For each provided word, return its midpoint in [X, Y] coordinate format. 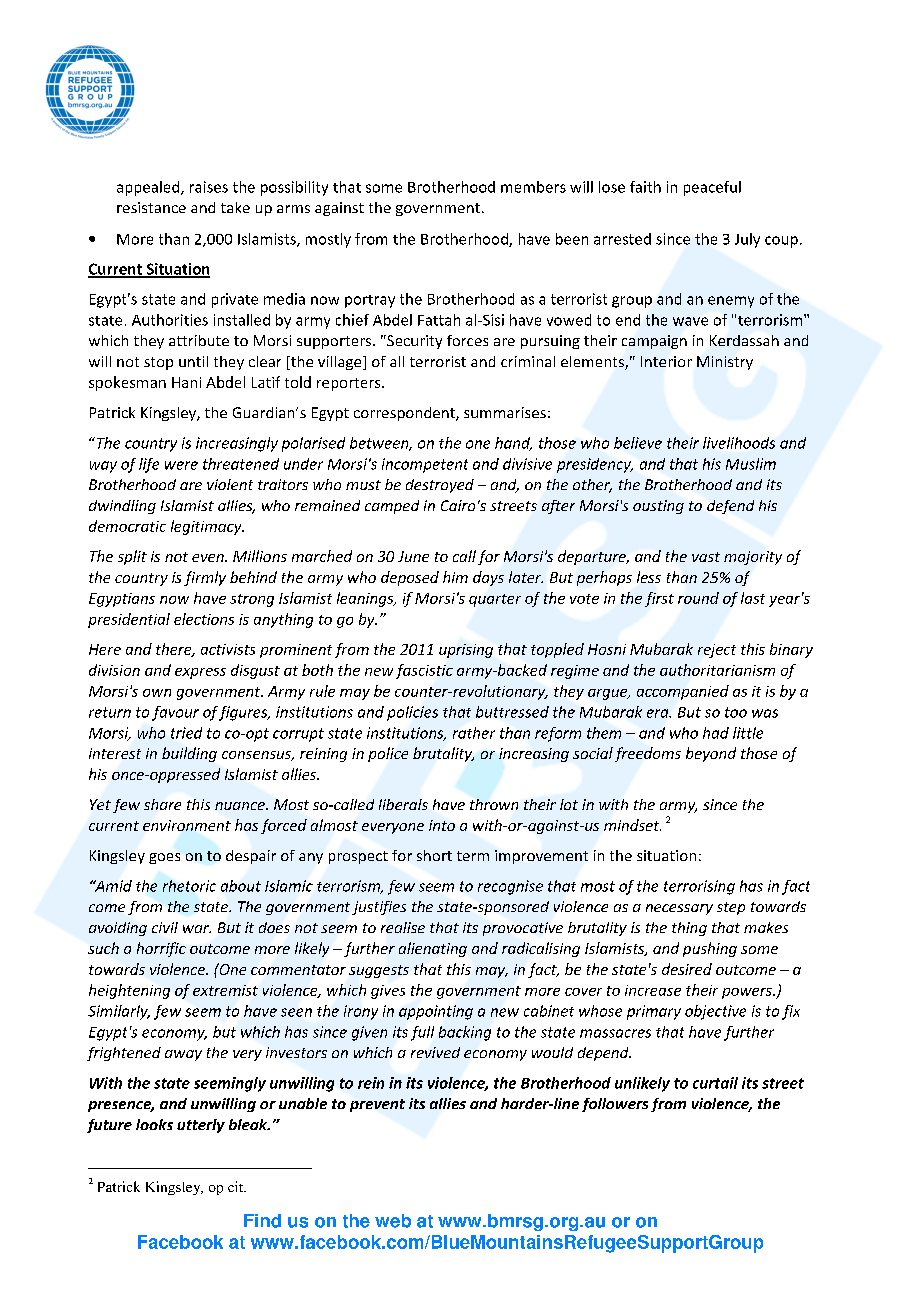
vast [706, 557]
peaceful [712, 188]
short [434, 855]
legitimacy [207, 527]
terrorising [699, 887]
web [393, 1221]
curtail [715, 1083]
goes [164, 858]
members [533, 187]
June [413, 556]
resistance [151, 207]
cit [237, 1186]
